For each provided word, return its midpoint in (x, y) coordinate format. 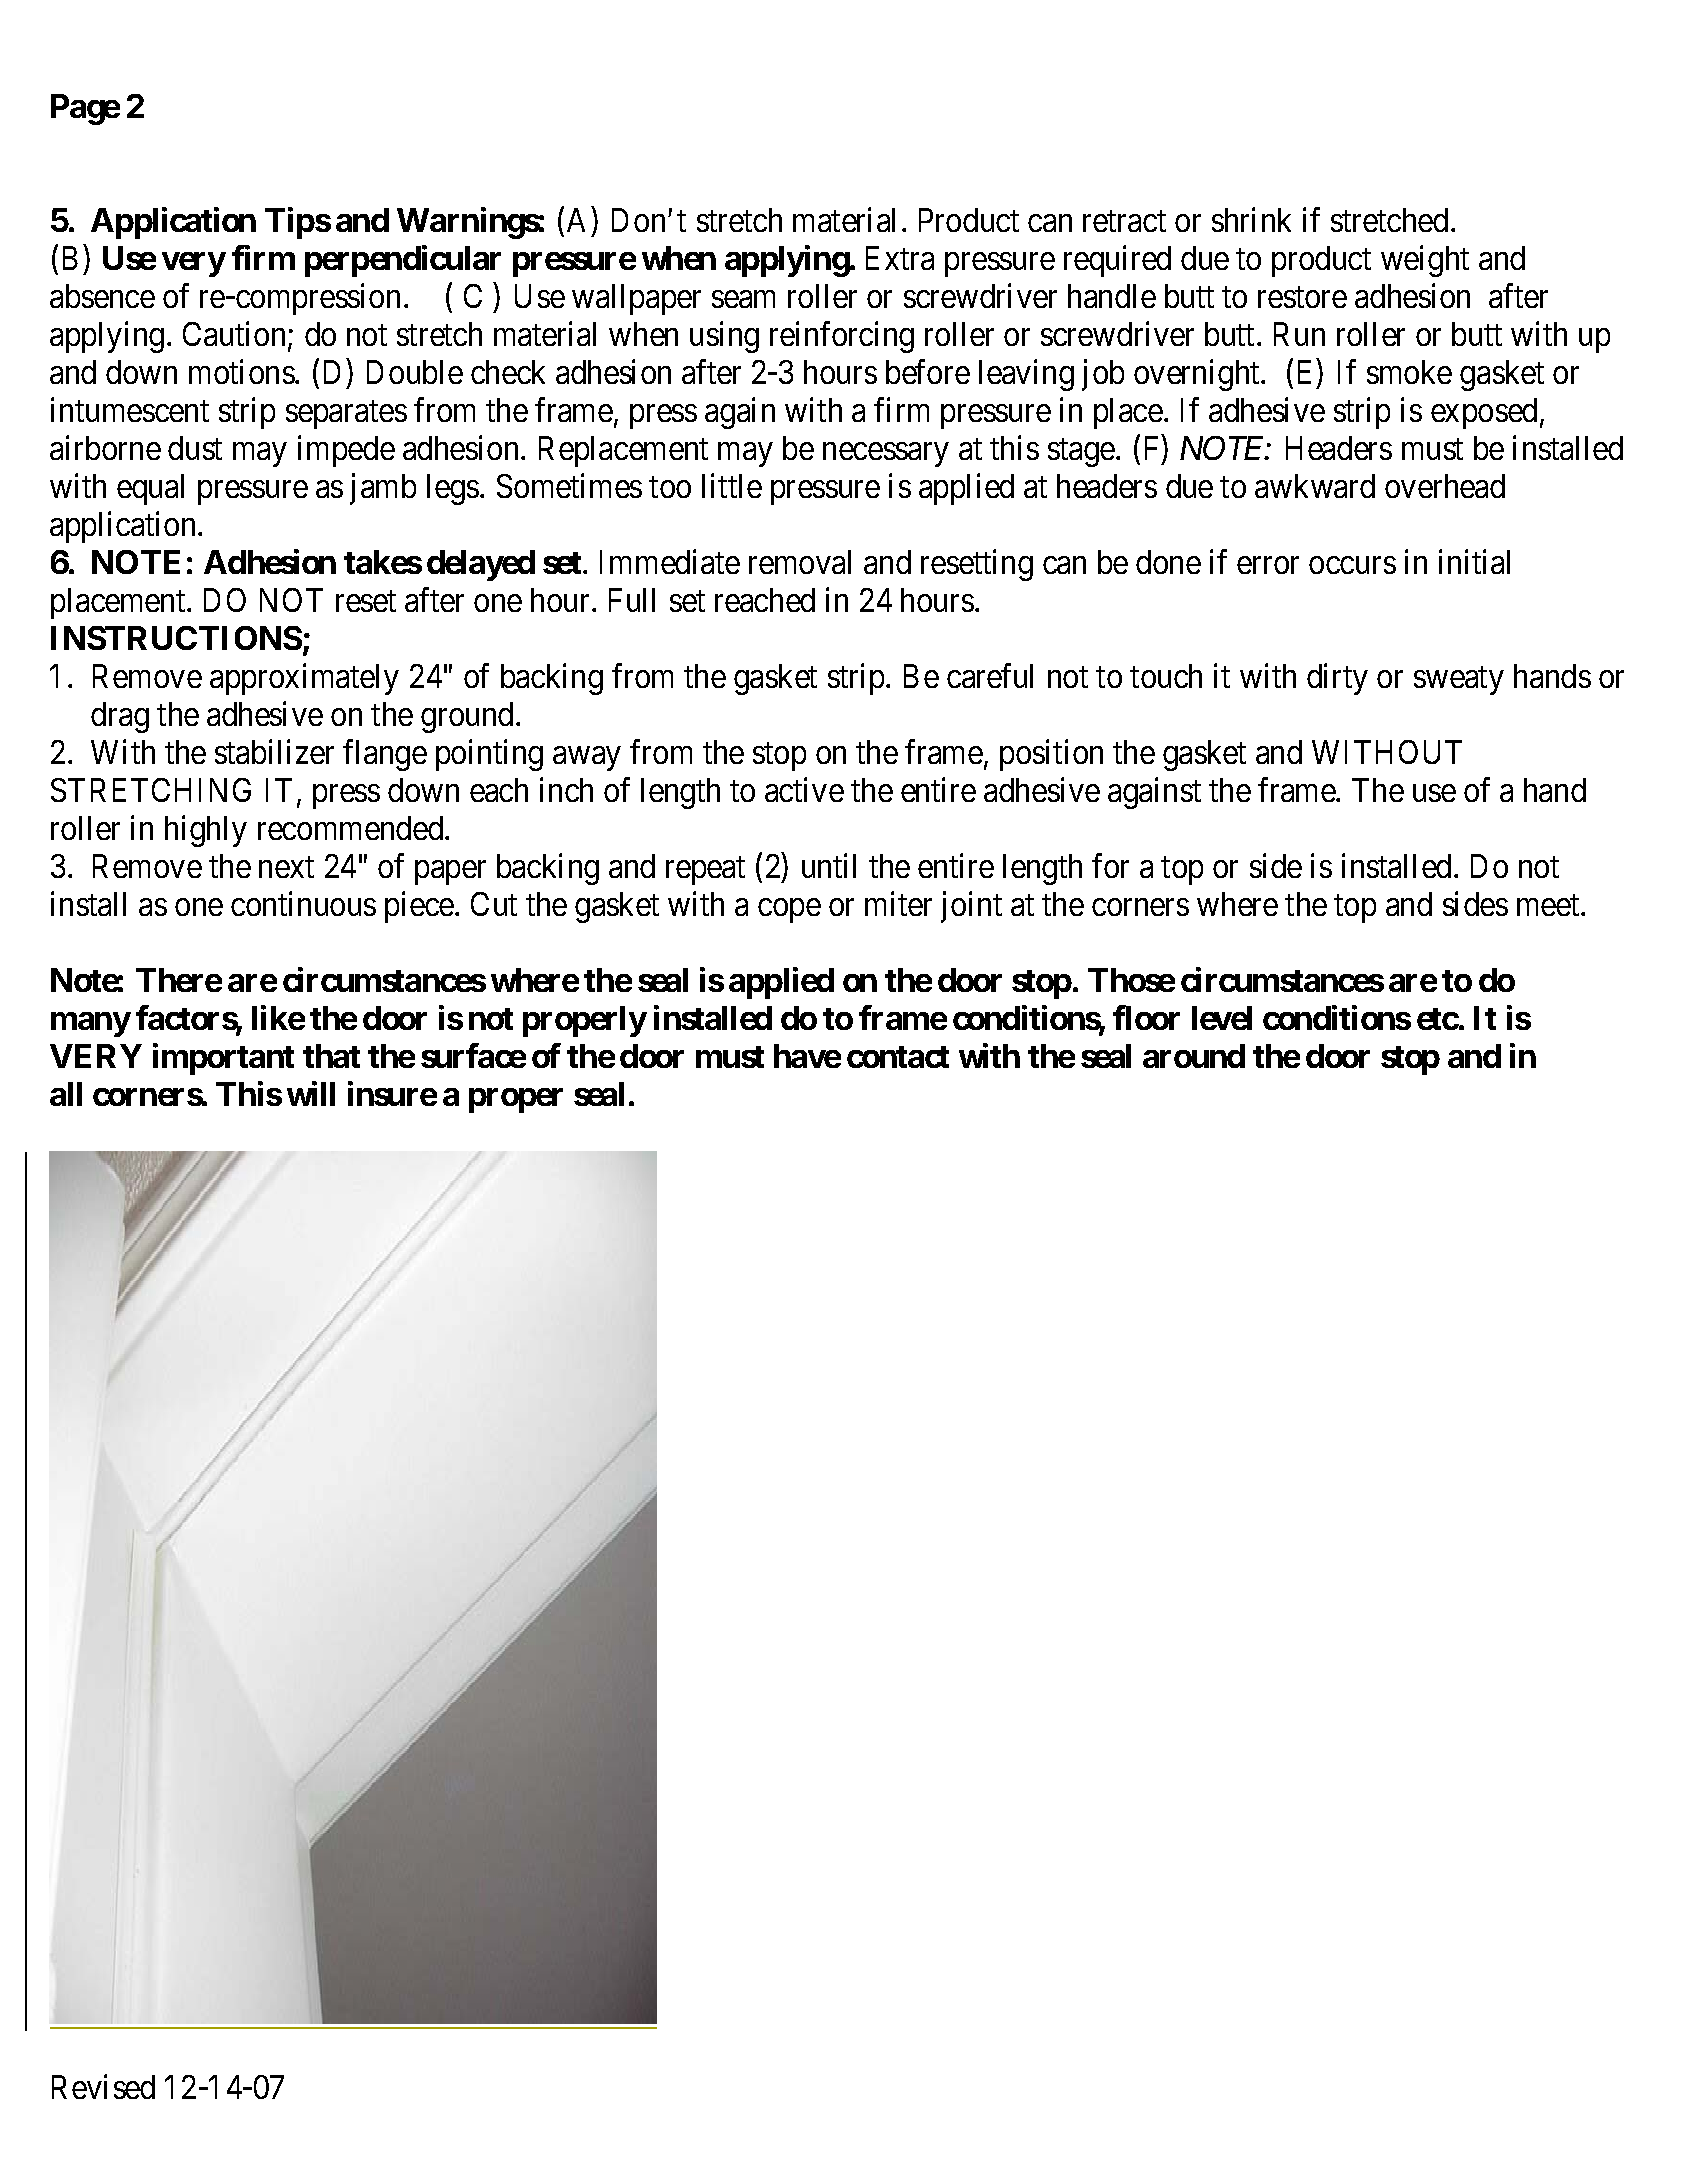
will (311, 1093)
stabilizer (274, 751)
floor (1146, 1018)
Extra (900, 258)
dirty (1337, 679)
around (1194, 1056)
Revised (103, 2086)
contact (898, 1057)
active (804, 789)
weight (1425, 261)
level (1222, 1018)
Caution (236, 335)
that (331, 1056)
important (223, 1059)
